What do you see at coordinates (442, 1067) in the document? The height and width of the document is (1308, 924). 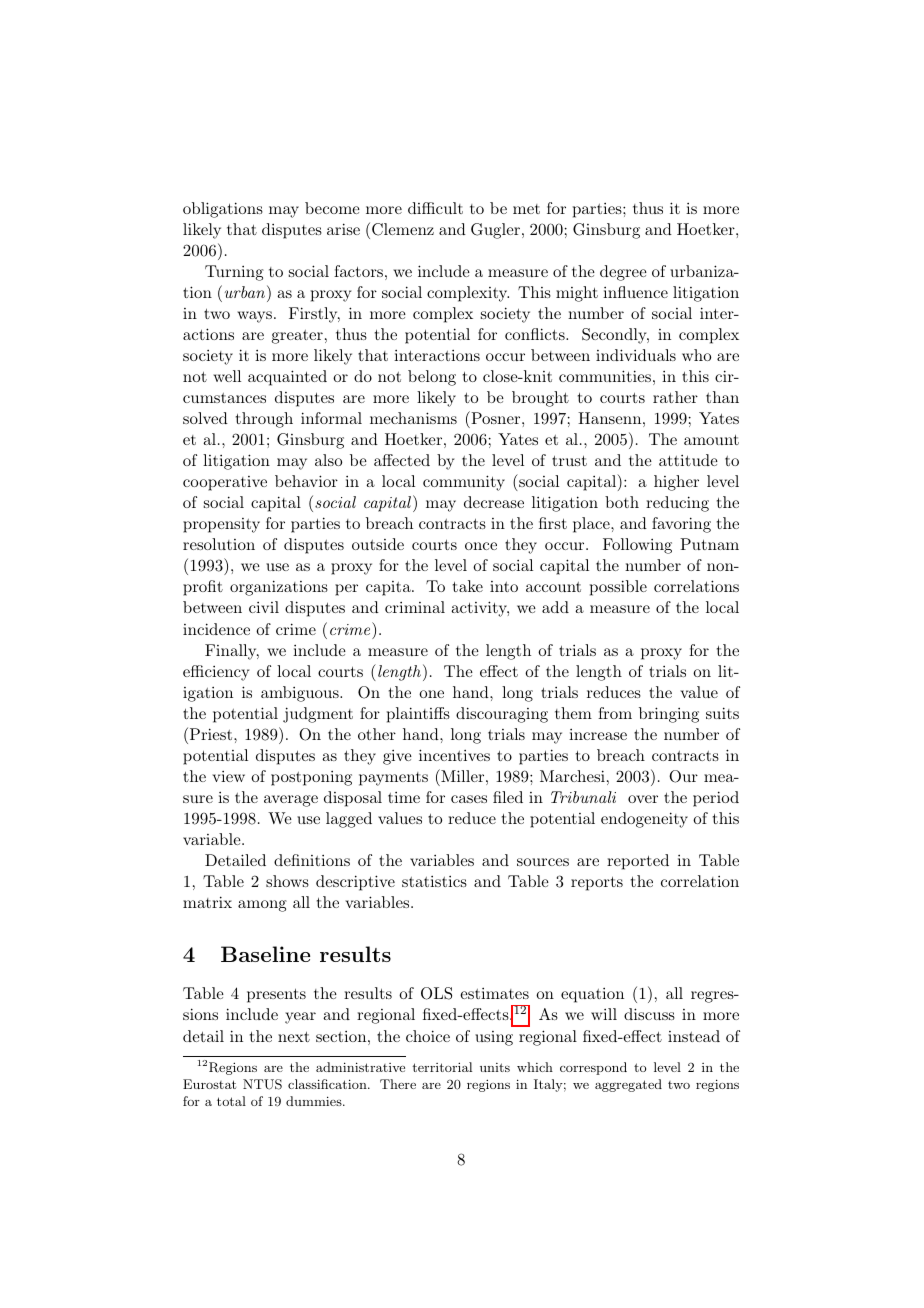 I see `territorial` at bounding box center [442, 1067].
